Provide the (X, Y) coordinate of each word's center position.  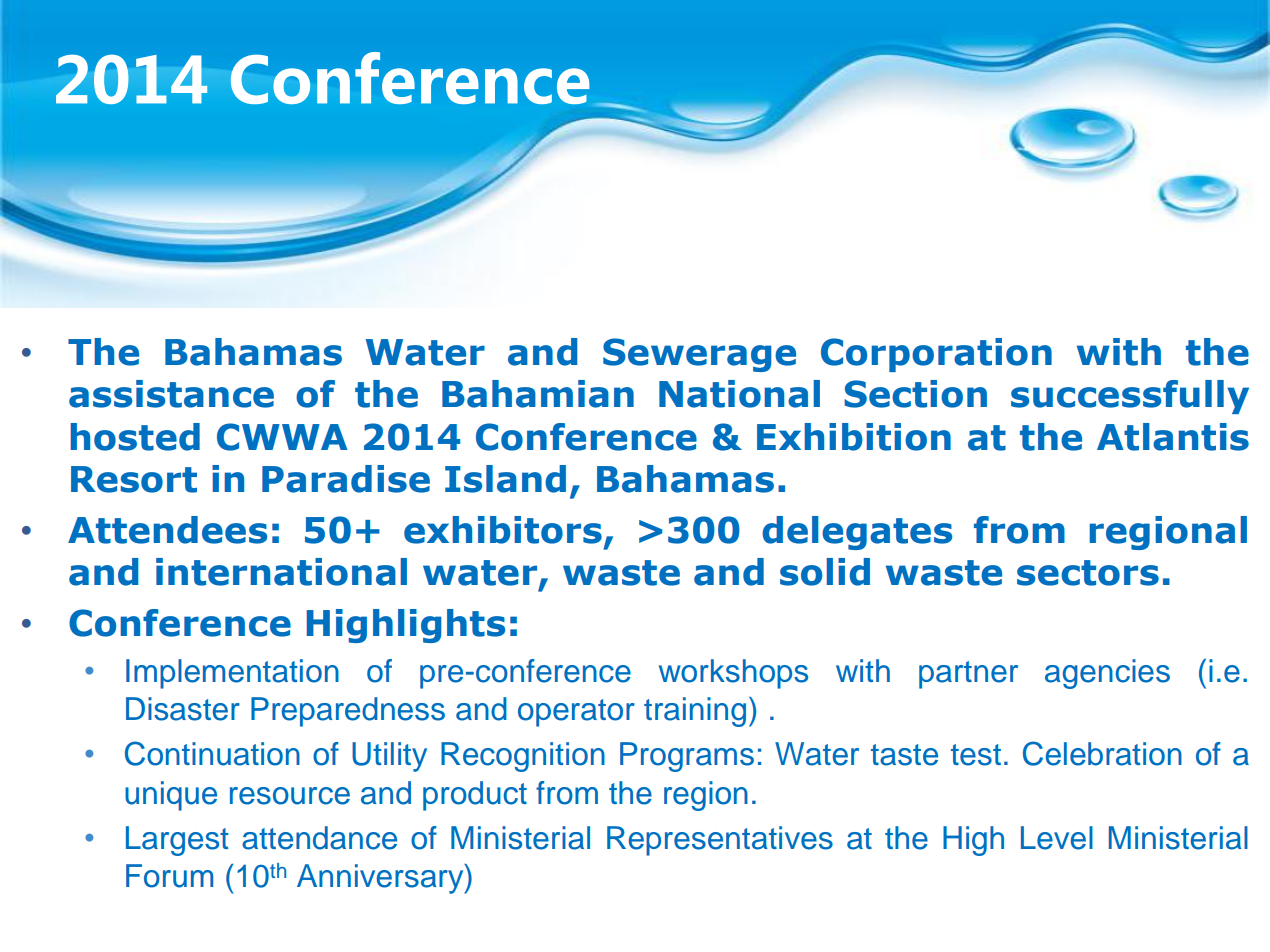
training (695, 712)
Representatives (720, 841)
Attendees (167, 530)
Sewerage (699, 355)
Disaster (183, 709)
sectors (1088, 573)
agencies (1107, 674)
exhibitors (503, 530)
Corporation (936, 355)
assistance (171, 394)
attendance (319, 838)
